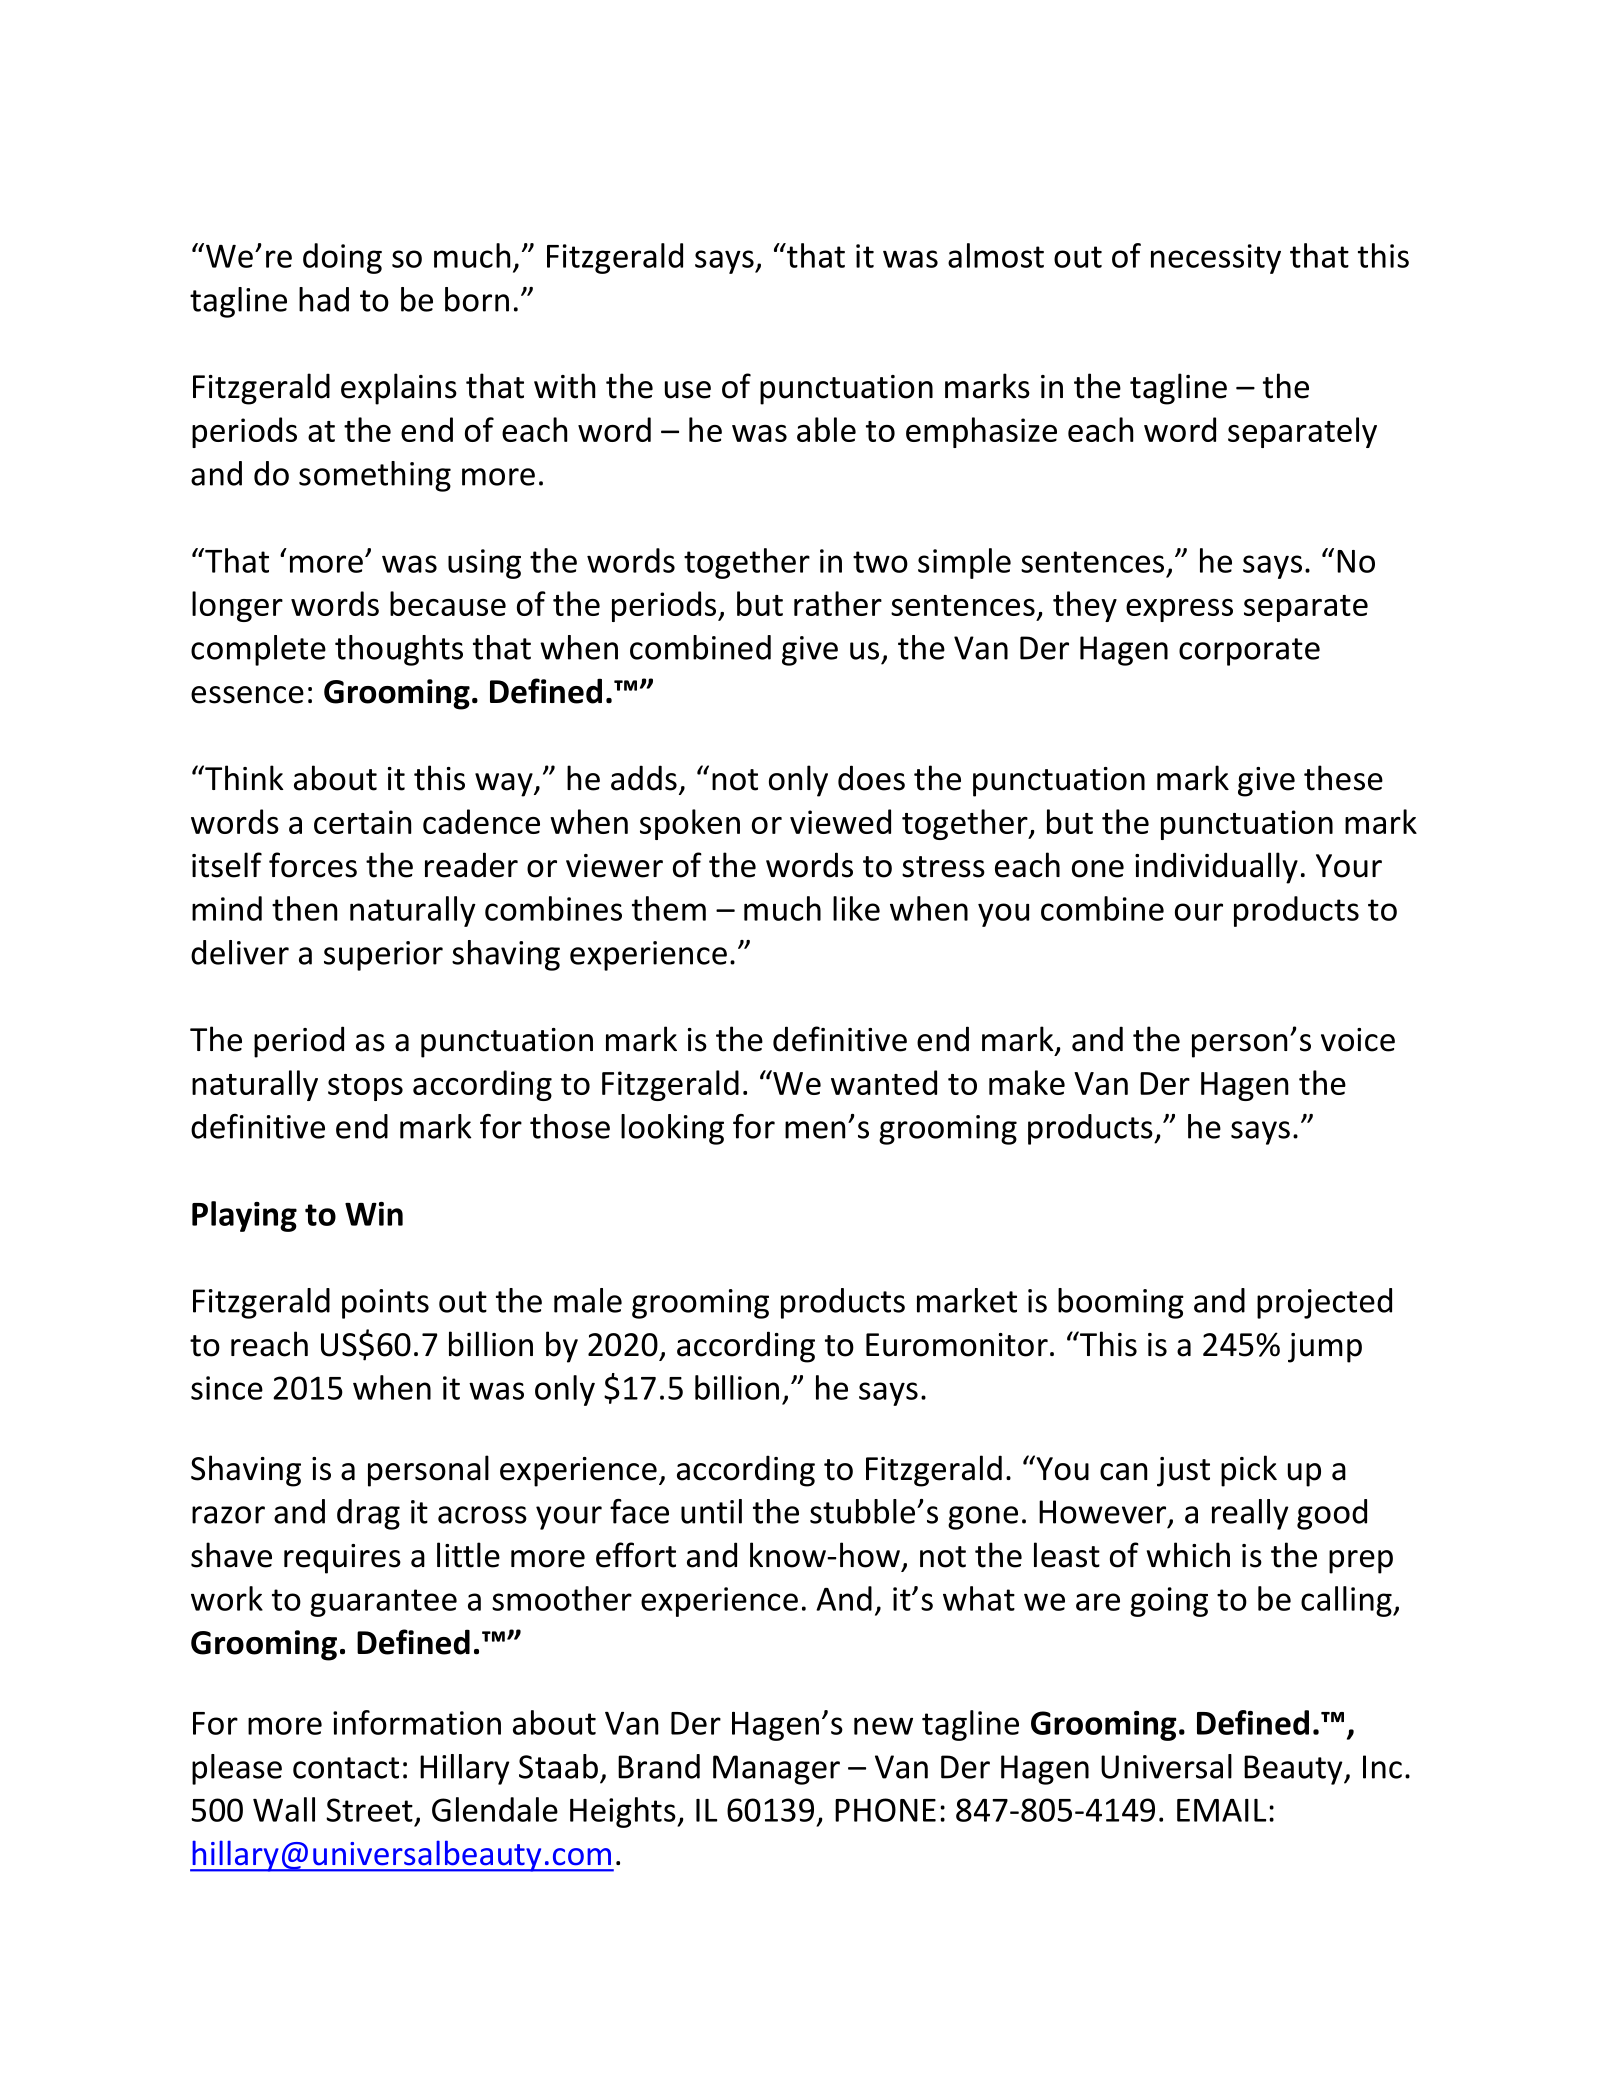 Image resolution: width=1616 pixels, height=2092 pixels. I want to click on had, so click(324, 299).
